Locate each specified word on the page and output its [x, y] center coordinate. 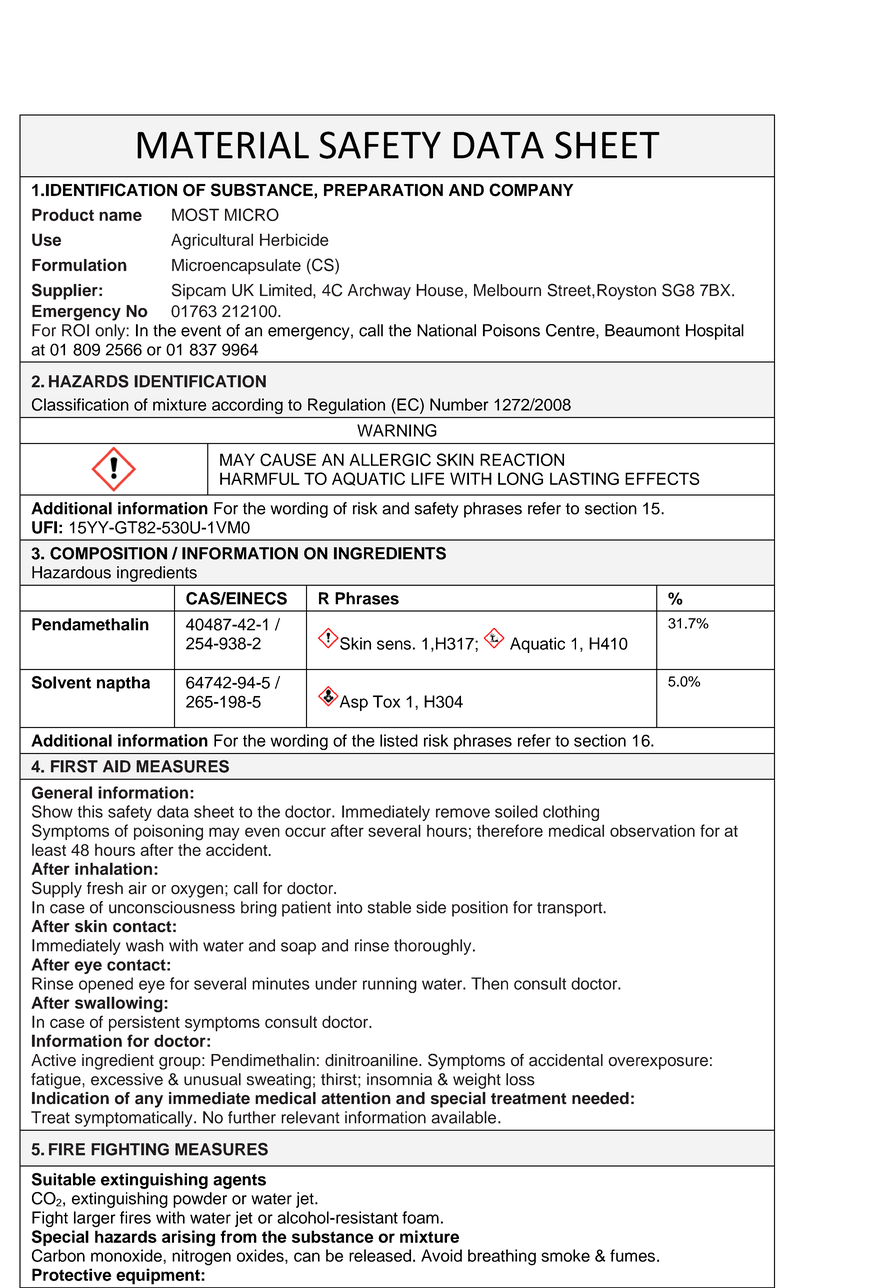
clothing [571, 813]
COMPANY [531, 190]
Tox [386, 701]
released [380, 1255]
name [120, 216]
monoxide [127, 1255]
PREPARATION [383, 190]
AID [117, 766]
